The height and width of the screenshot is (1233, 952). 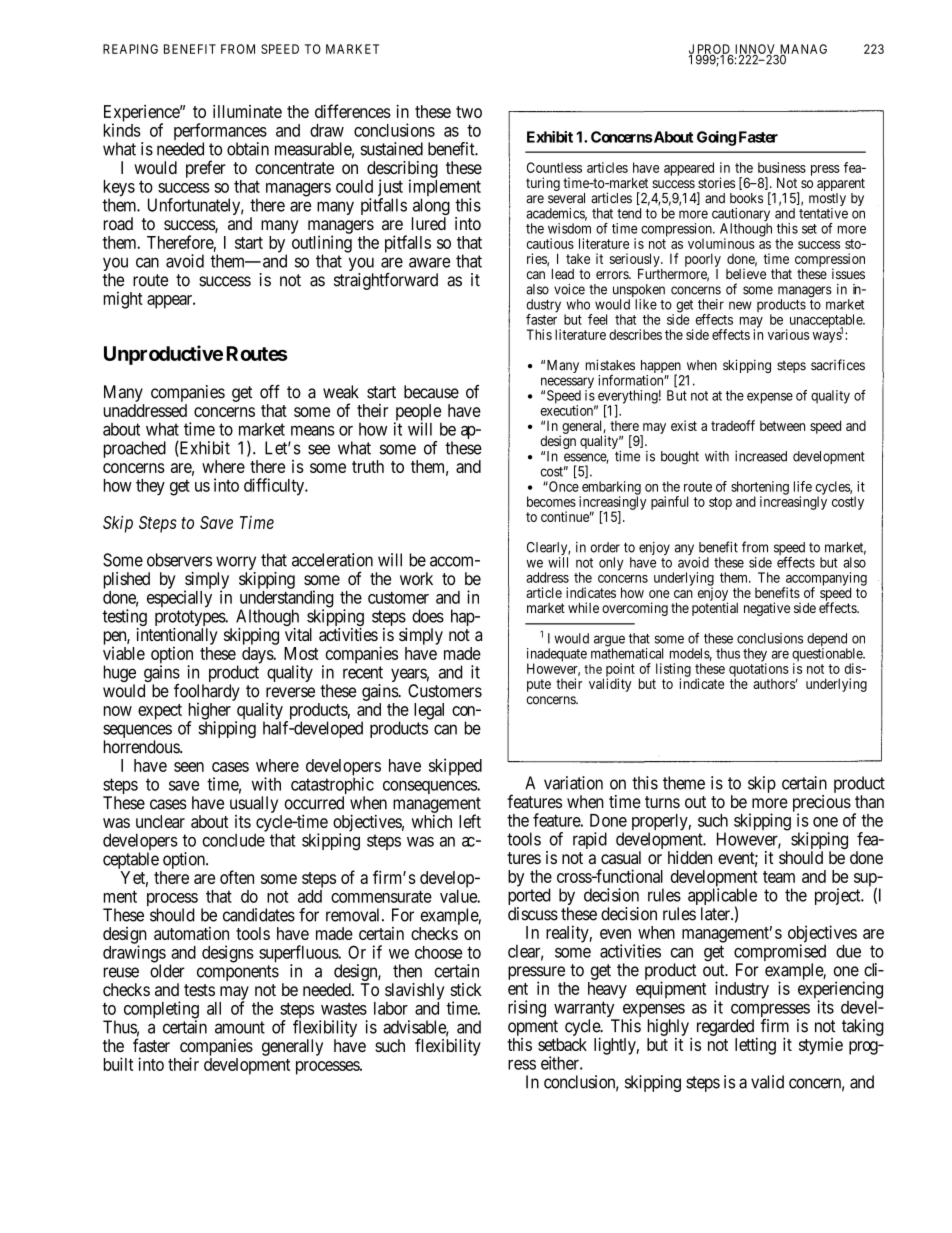 I want to click on illuminate, so click(x=247, y=111).
